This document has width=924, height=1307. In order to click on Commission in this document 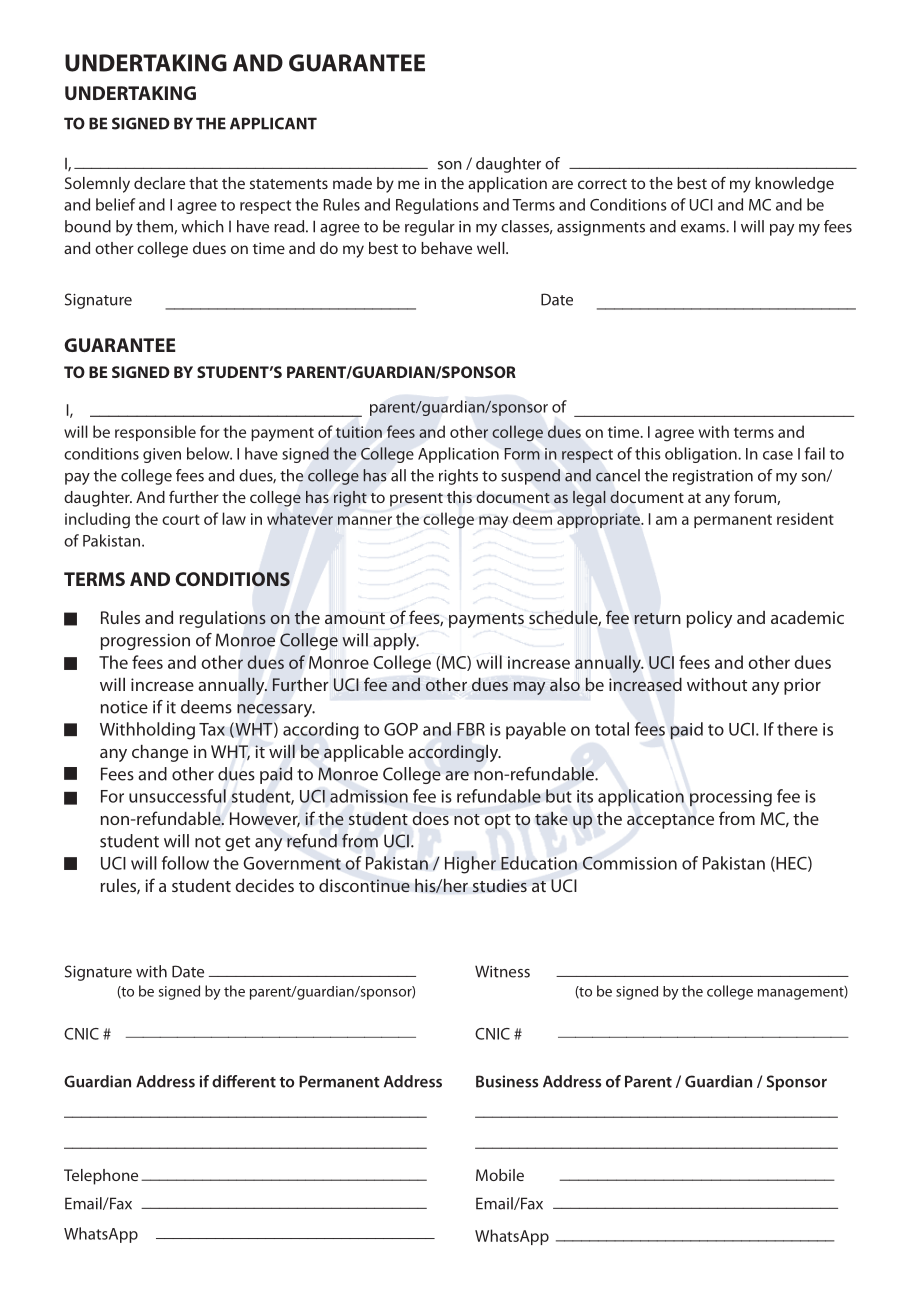, I will do `click(630, 863)`.
